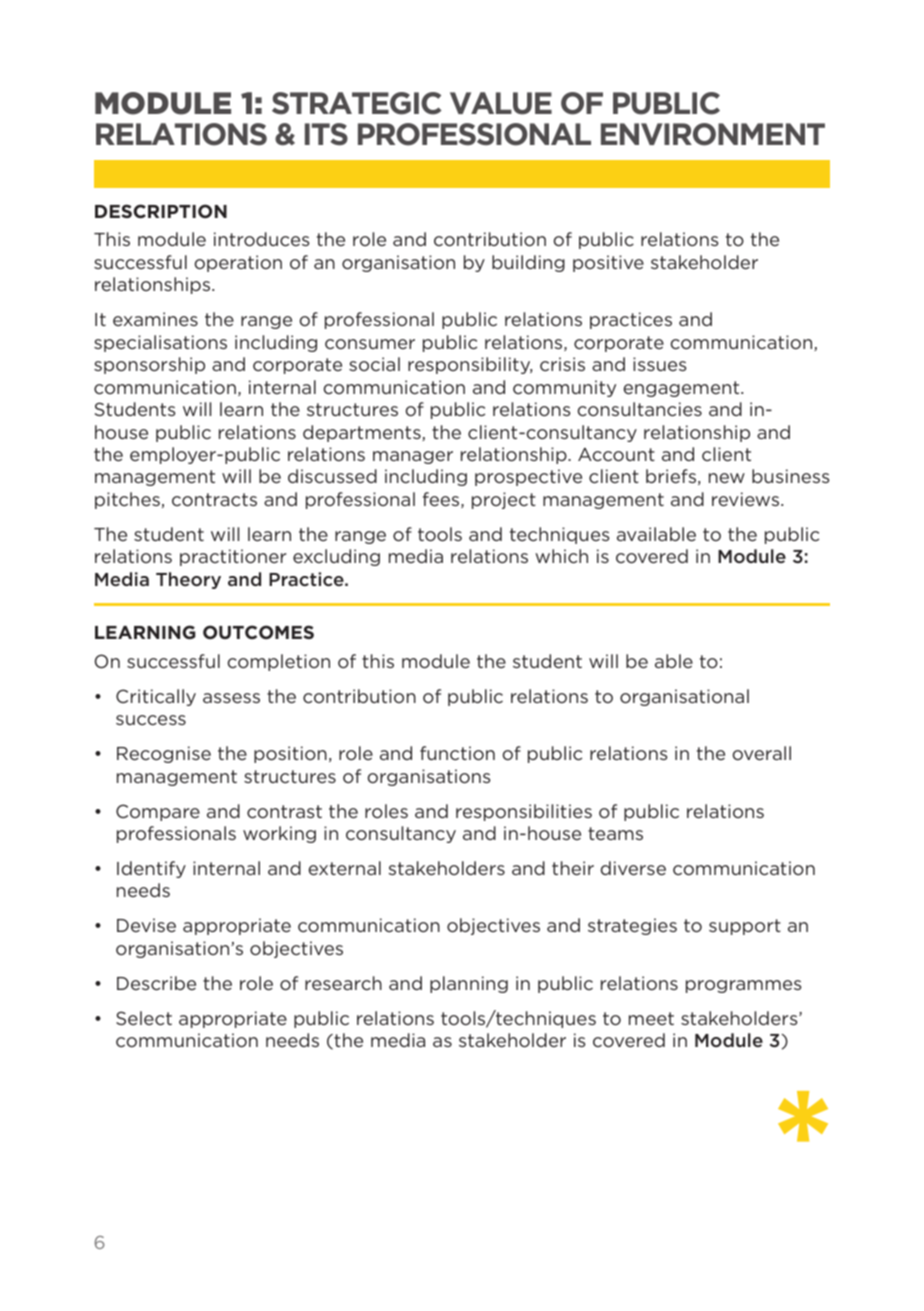  Describe the element at coordinates (156, 983) in the image. I see `Describe` at that location.
